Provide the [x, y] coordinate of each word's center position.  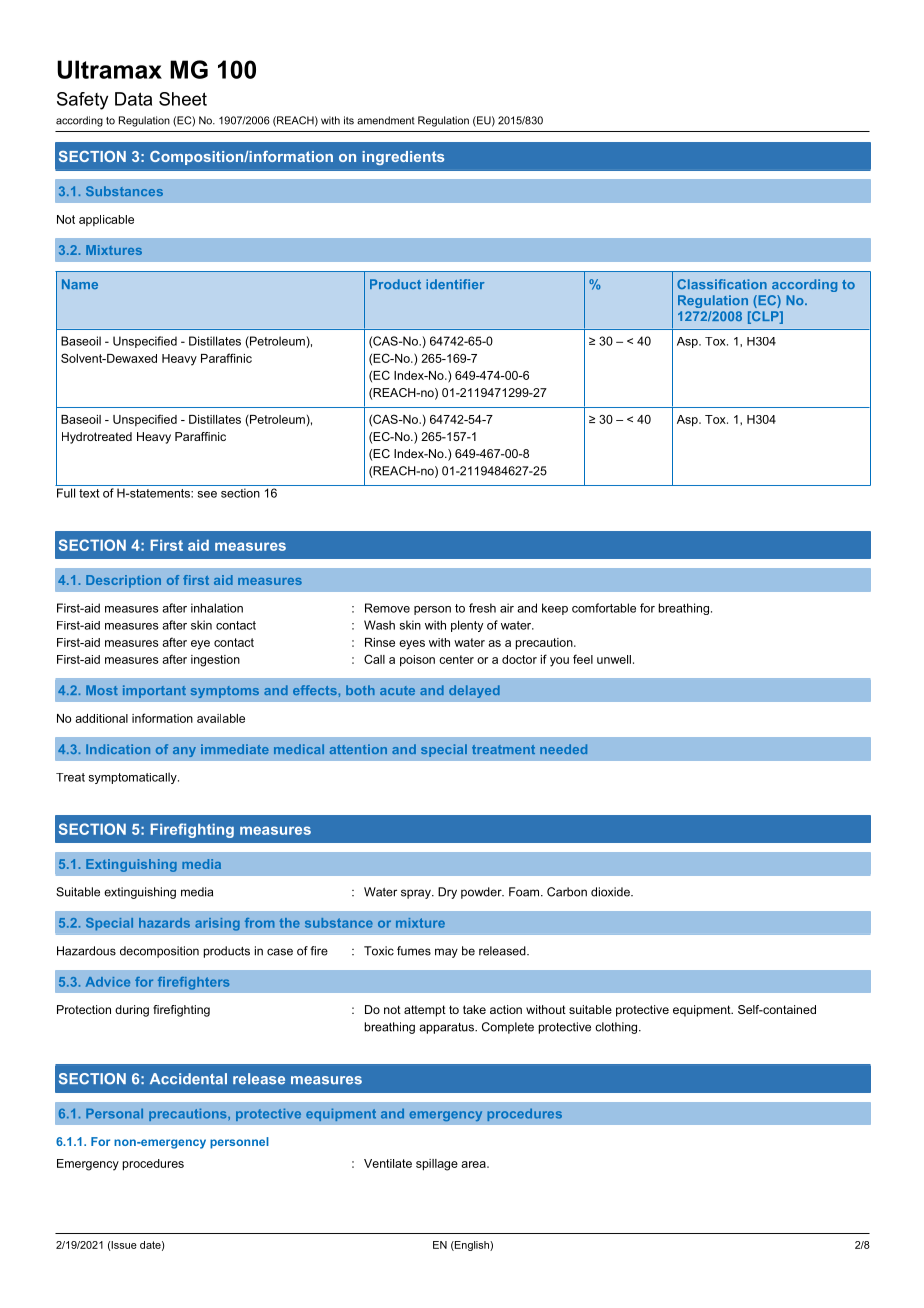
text [89, 493]
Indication [118, 749]
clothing [617, 1028]
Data [133, 99]
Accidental [188, 1079]
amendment [386, 120]
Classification [722, 284]
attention [358, 749]
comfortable [604, 608]
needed [563, 749]
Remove [387, 608]
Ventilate [388, 1163]
